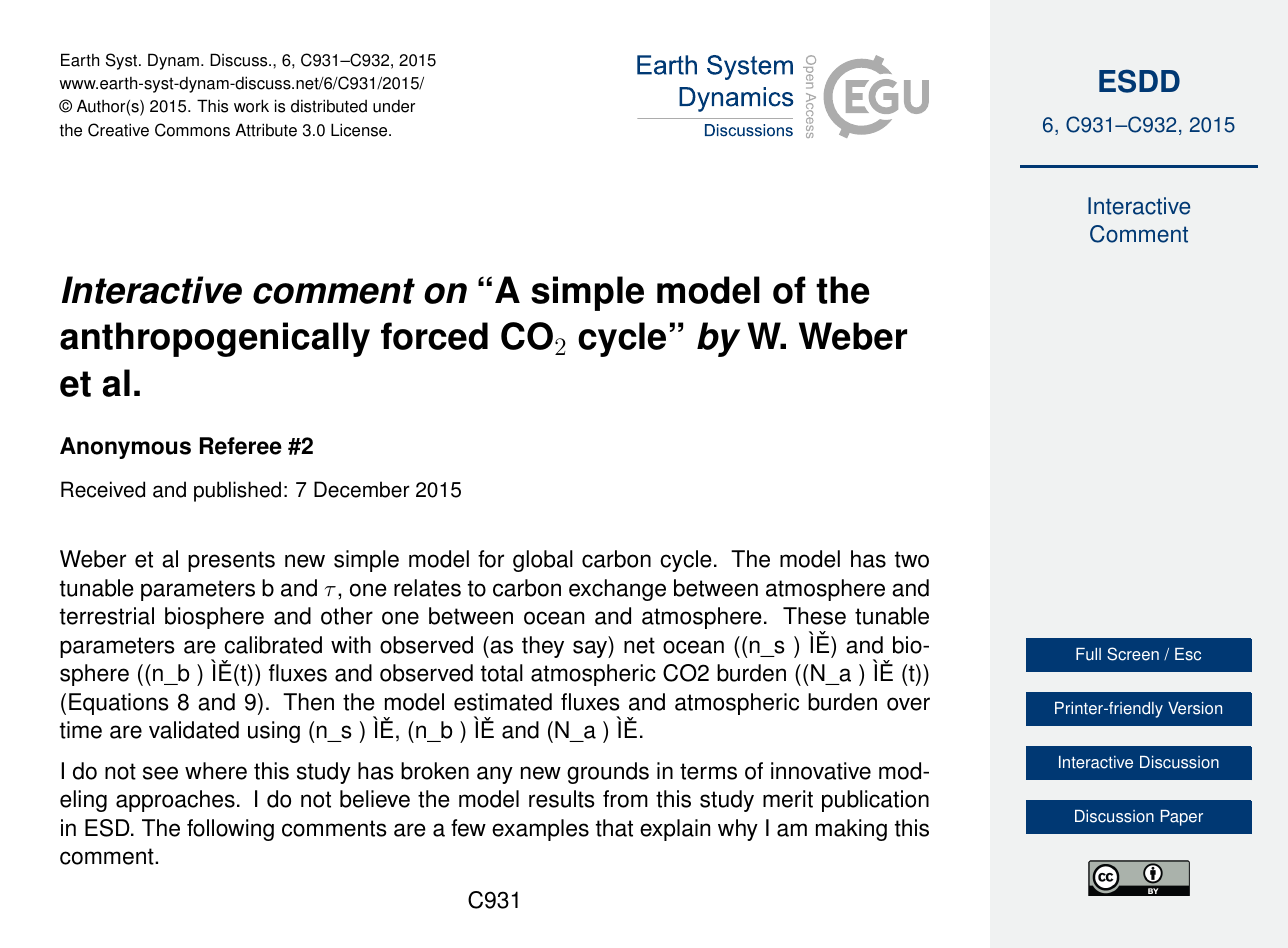  Describe the element at coordinates (241, 446) in the screenshot. I see `Referee` at that location.
